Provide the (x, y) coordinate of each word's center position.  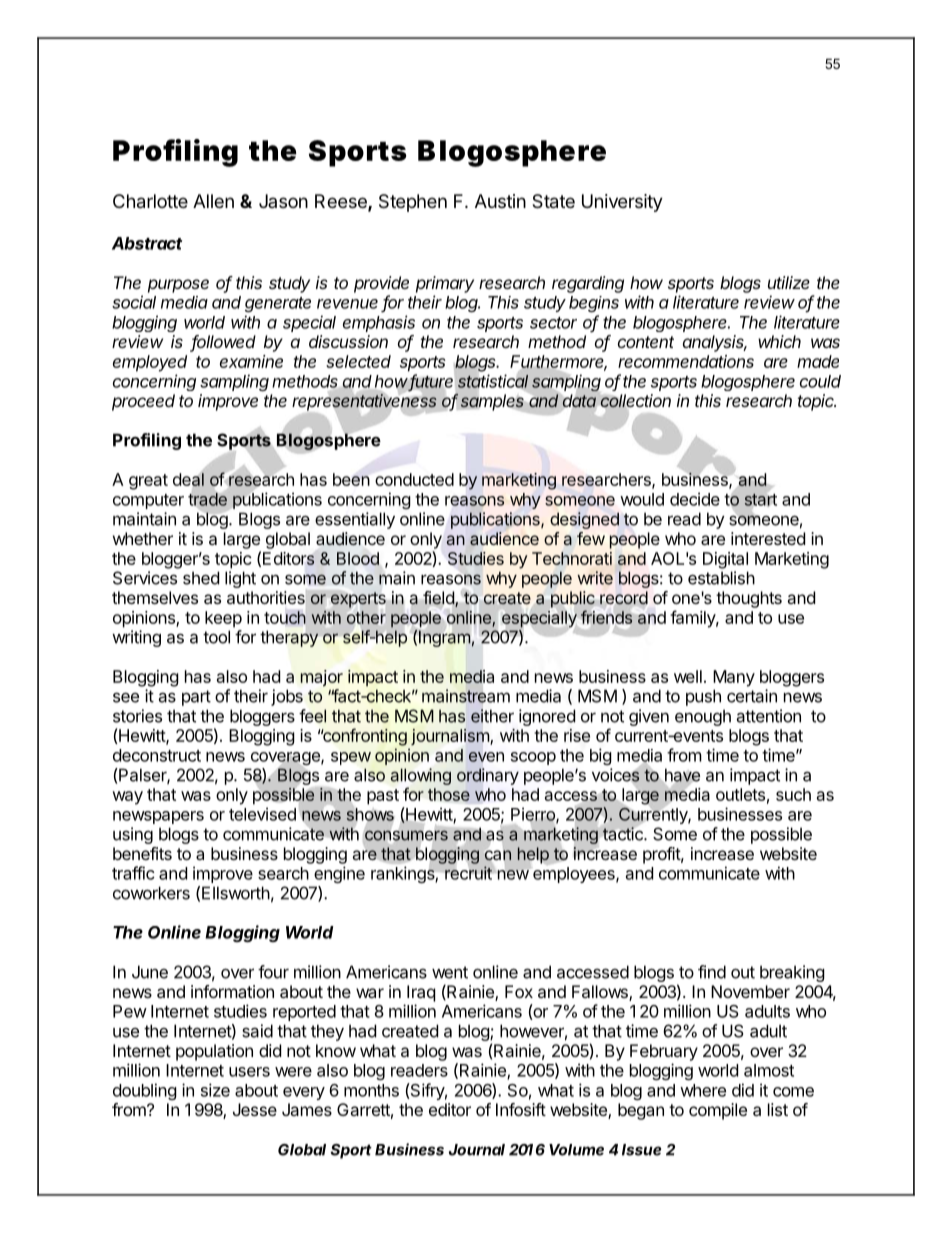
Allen (213, 201)
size (215, 1090)
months (371, 1090)
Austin (500, 201)
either (492, 716)
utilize (789, 282)
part (196, 698)
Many (734, 678)
